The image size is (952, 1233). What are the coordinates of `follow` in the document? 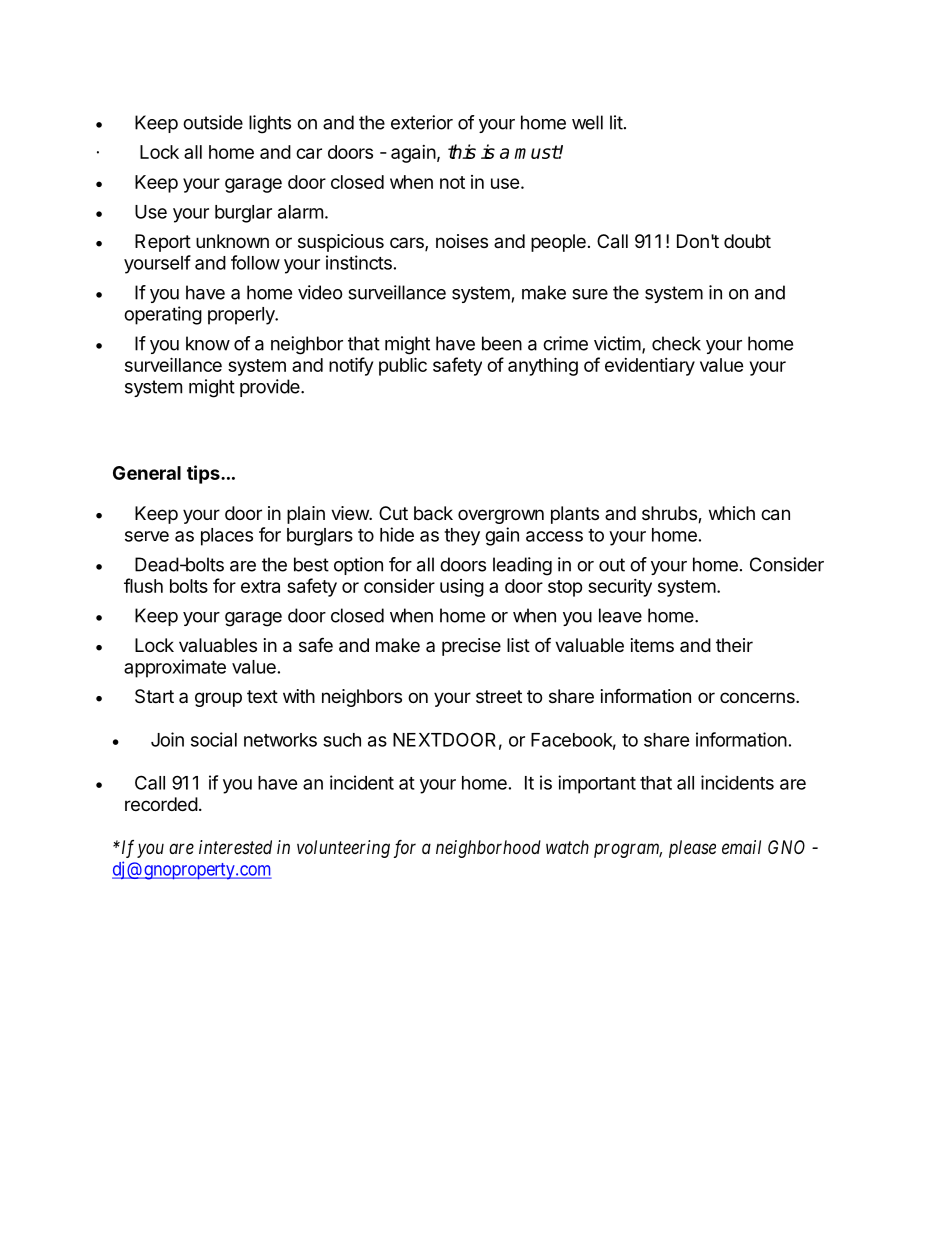 It's located at (255, 262).
